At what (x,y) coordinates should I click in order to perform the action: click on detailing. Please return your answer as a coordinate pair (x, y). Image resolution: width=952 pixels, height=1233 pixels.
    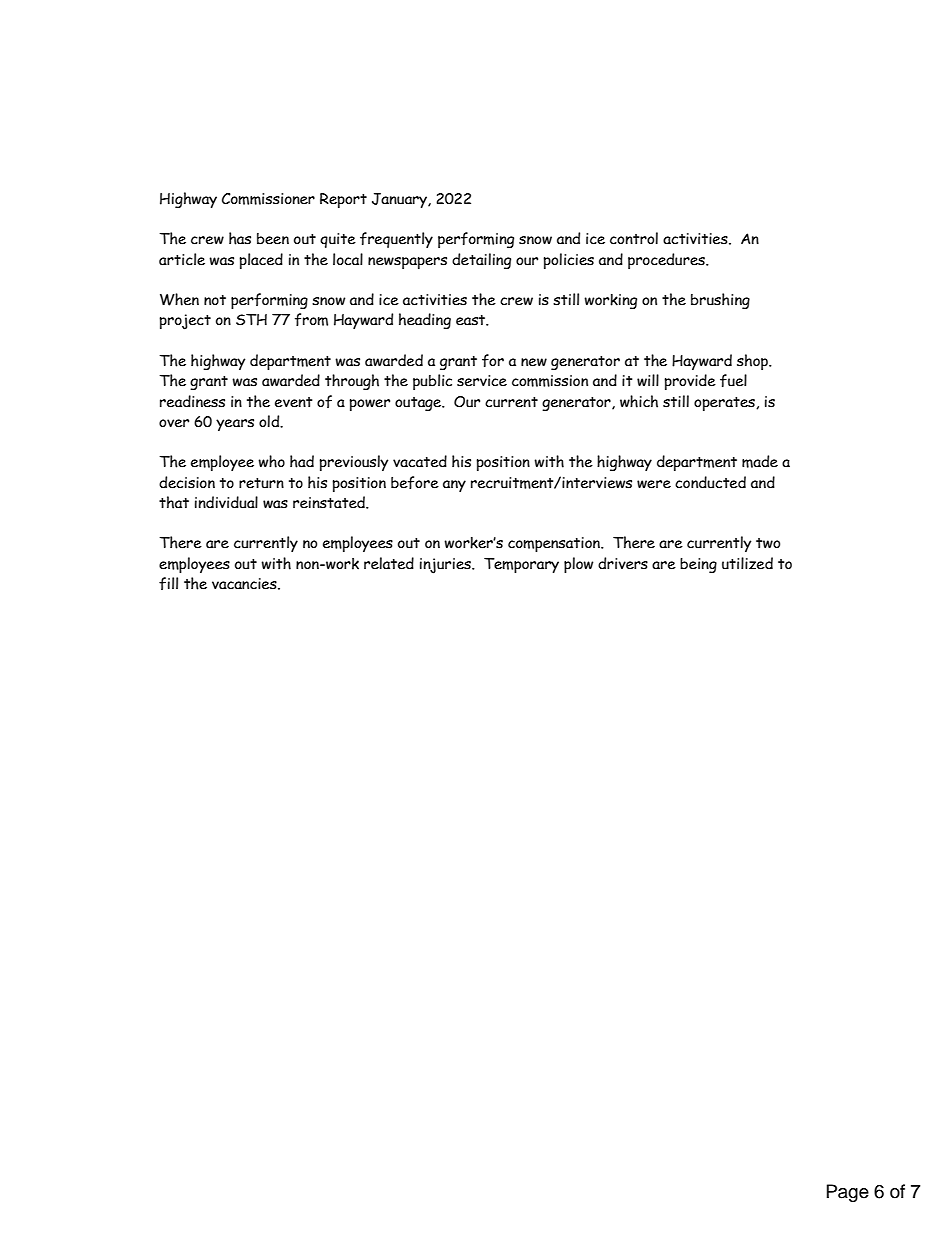
    Looking at the image, I should click on (481, 261).
